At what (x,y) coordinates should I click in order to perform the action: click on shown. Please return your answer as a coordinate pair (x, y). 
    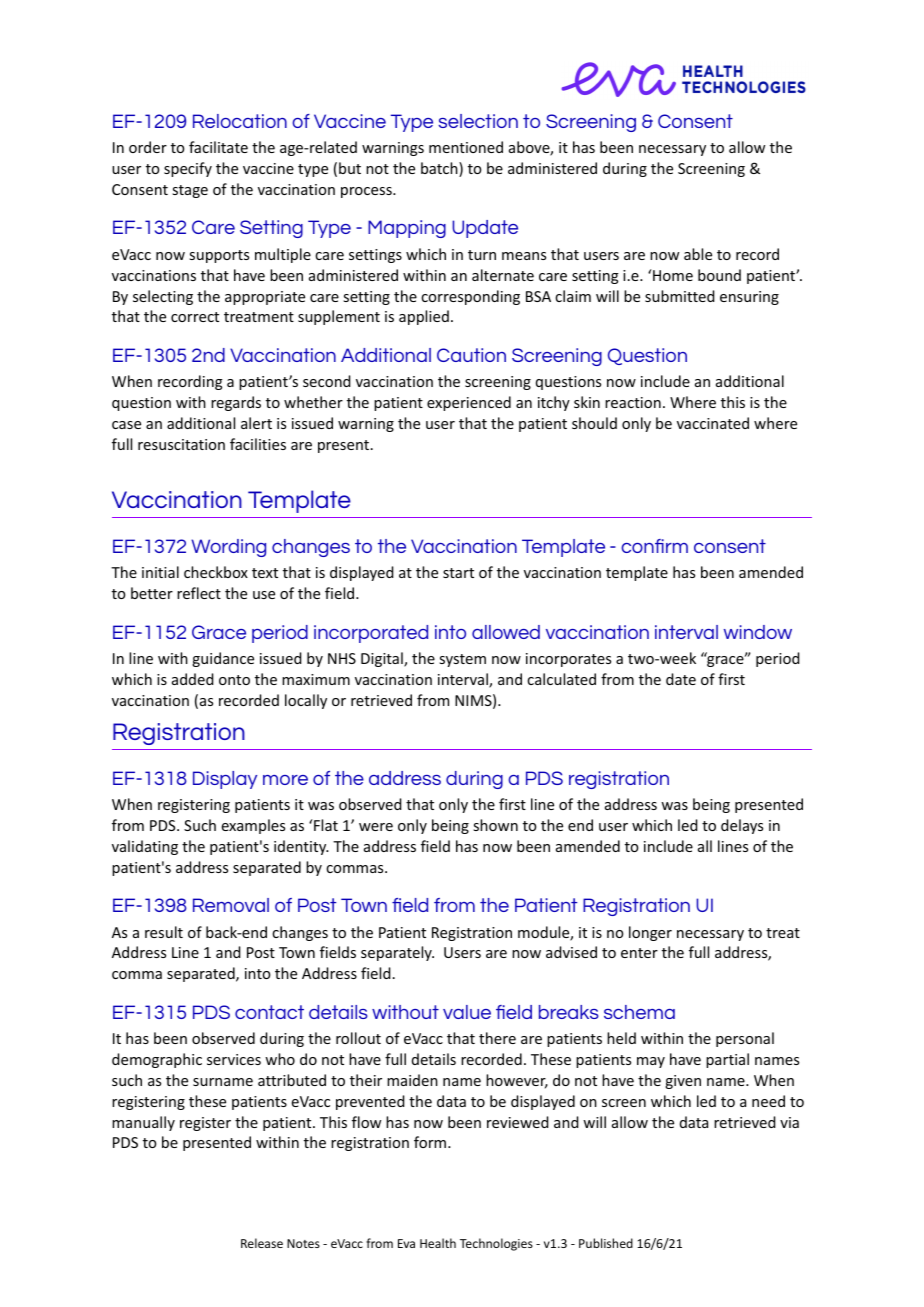
    Looking at the image, I should click on (495, 825).
